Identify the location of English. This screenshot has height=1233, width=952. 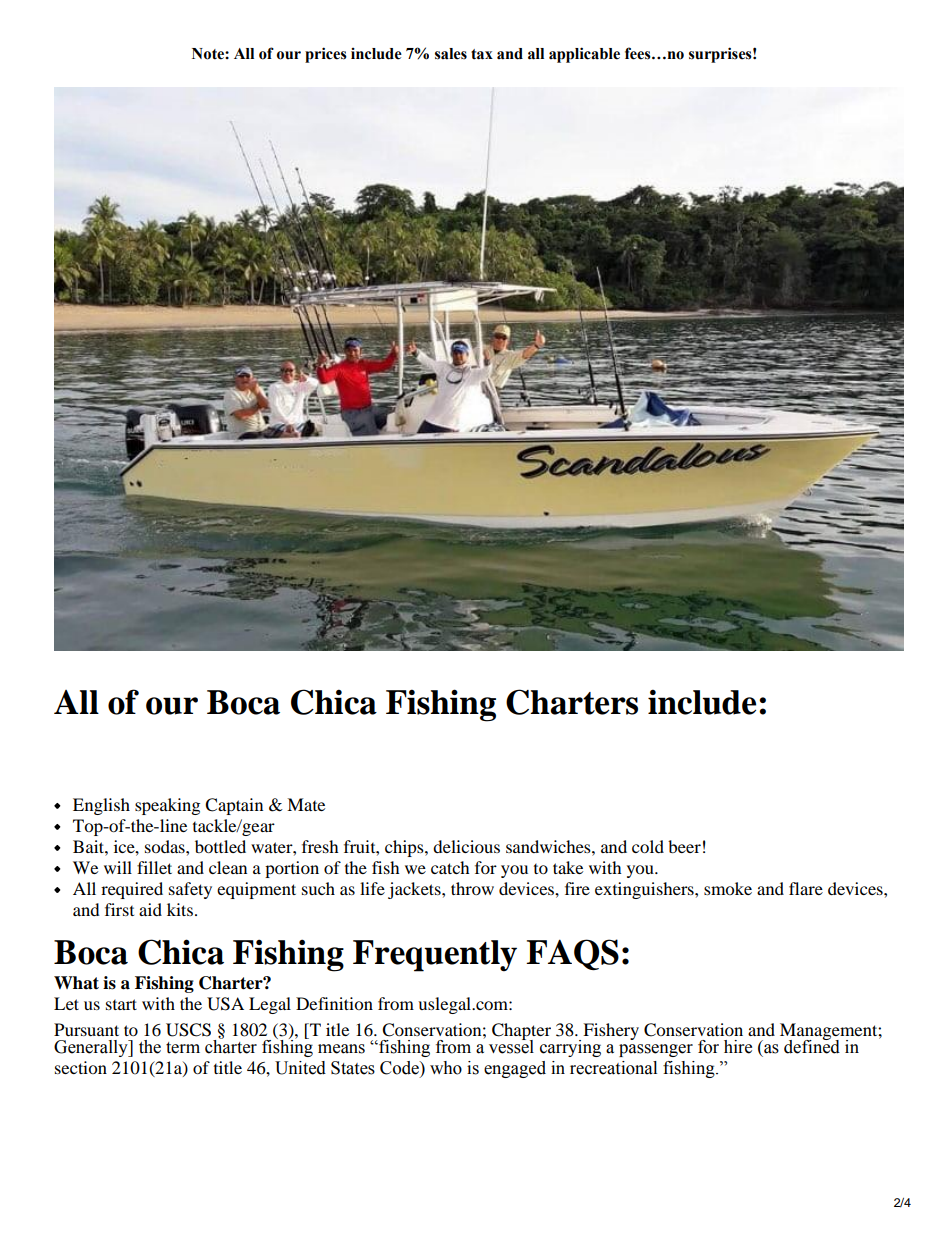
(101, 806).
